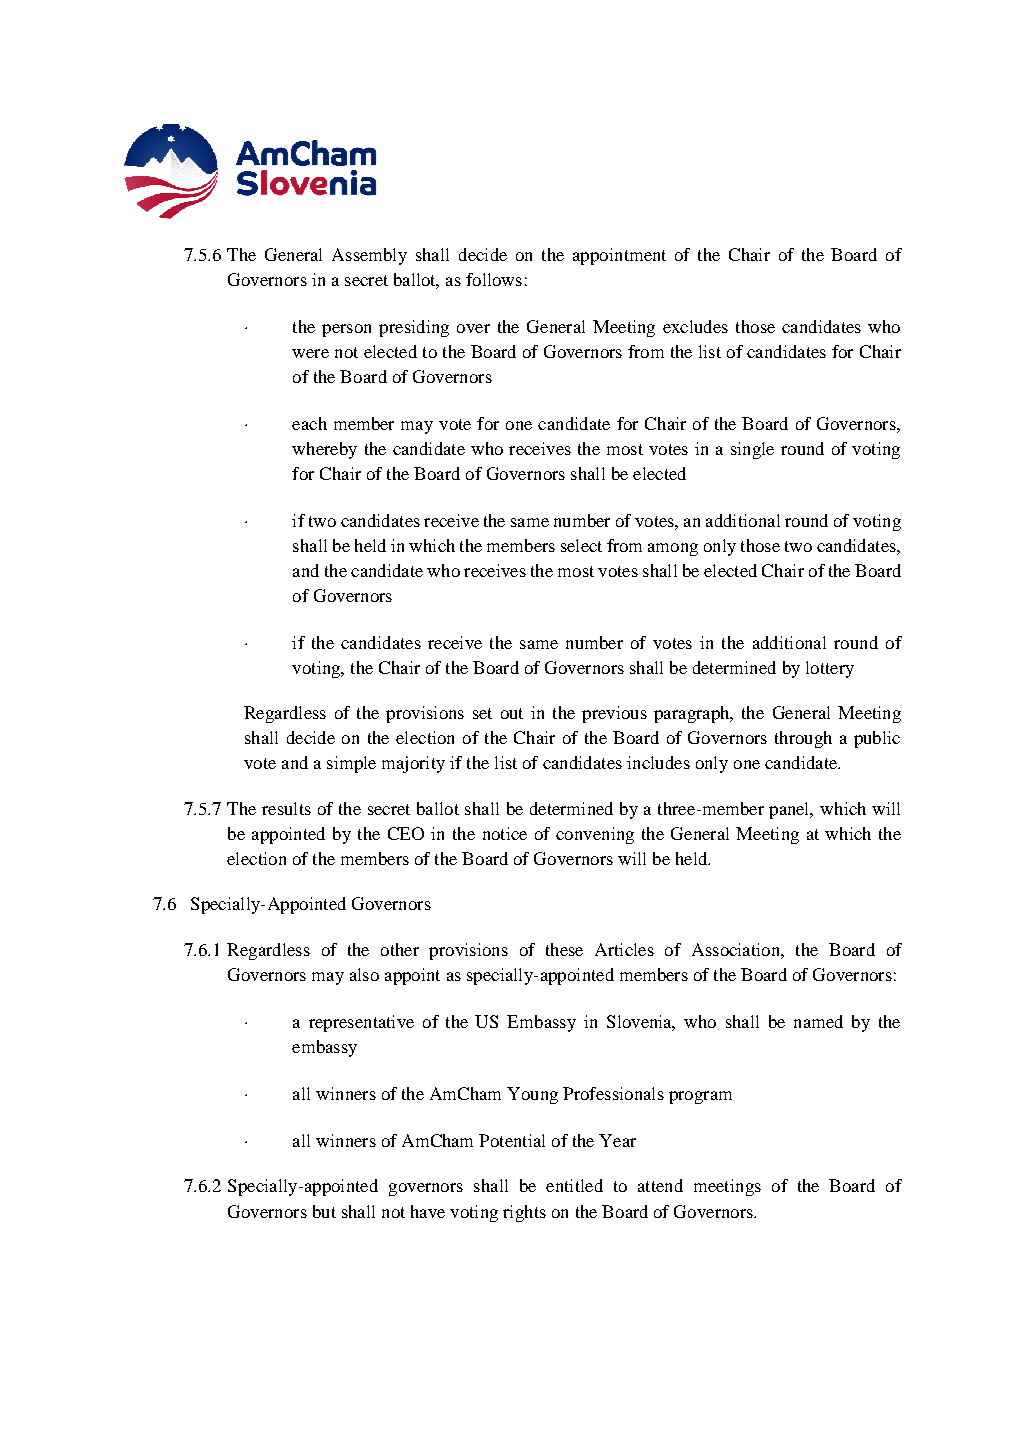 The image size is (1023, 1446). Describe the element at coordinates (351, 764) in the screenshot. I see `simple` at that location.
